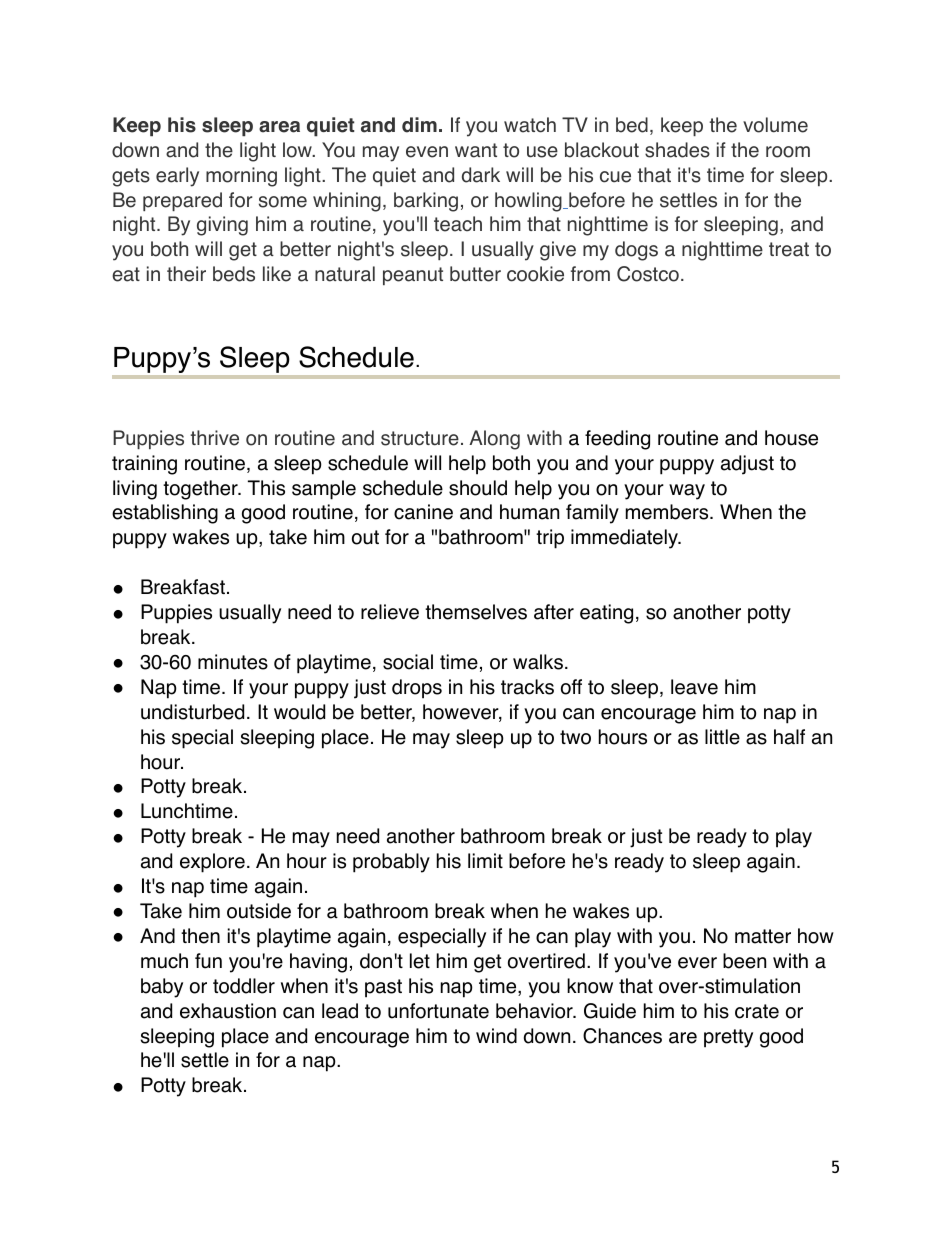 This image has width=952, height=1233. Describe the element at coordinates (677, 150) in the image. I see `shades` at that location.
